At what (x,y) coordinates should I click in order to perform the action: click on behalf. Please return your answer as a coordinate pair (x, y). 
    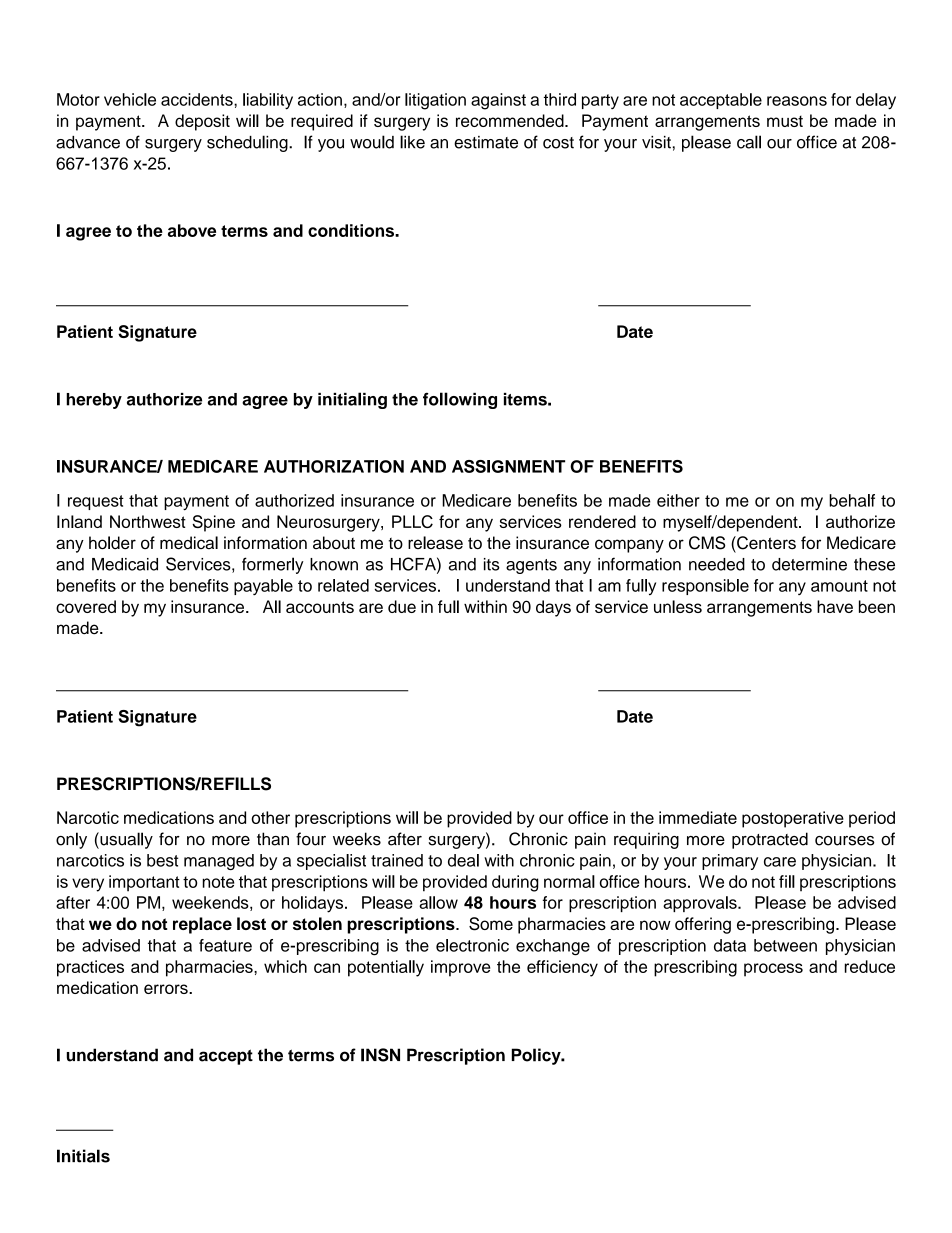
    Looking at the image, I should click on (852, 500).
